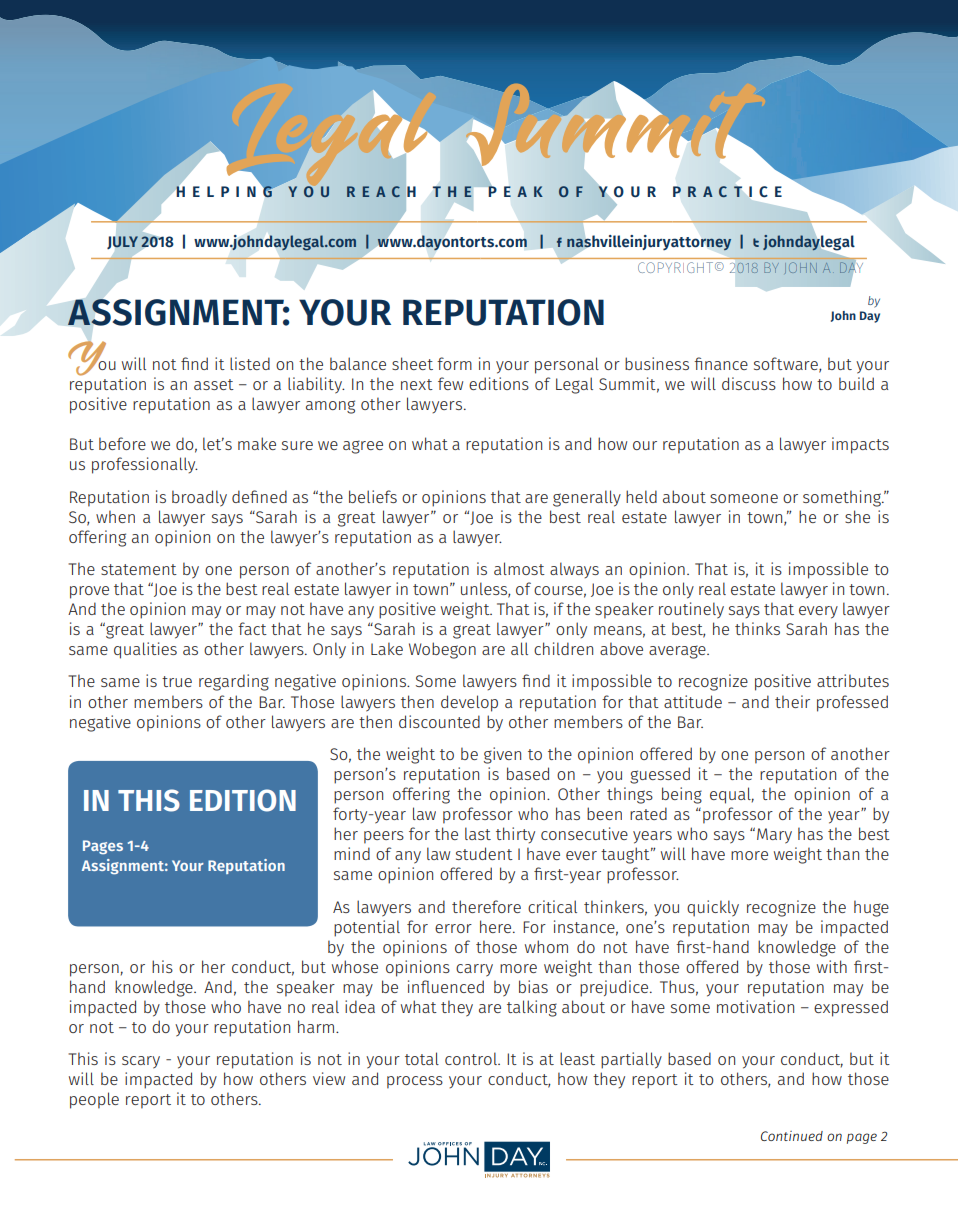 The height and width of the screenshot is (1232, 958). What do you see at coordinates (454, 363) in the screenshot?
I see `form` at bounding box center [454, 363].
